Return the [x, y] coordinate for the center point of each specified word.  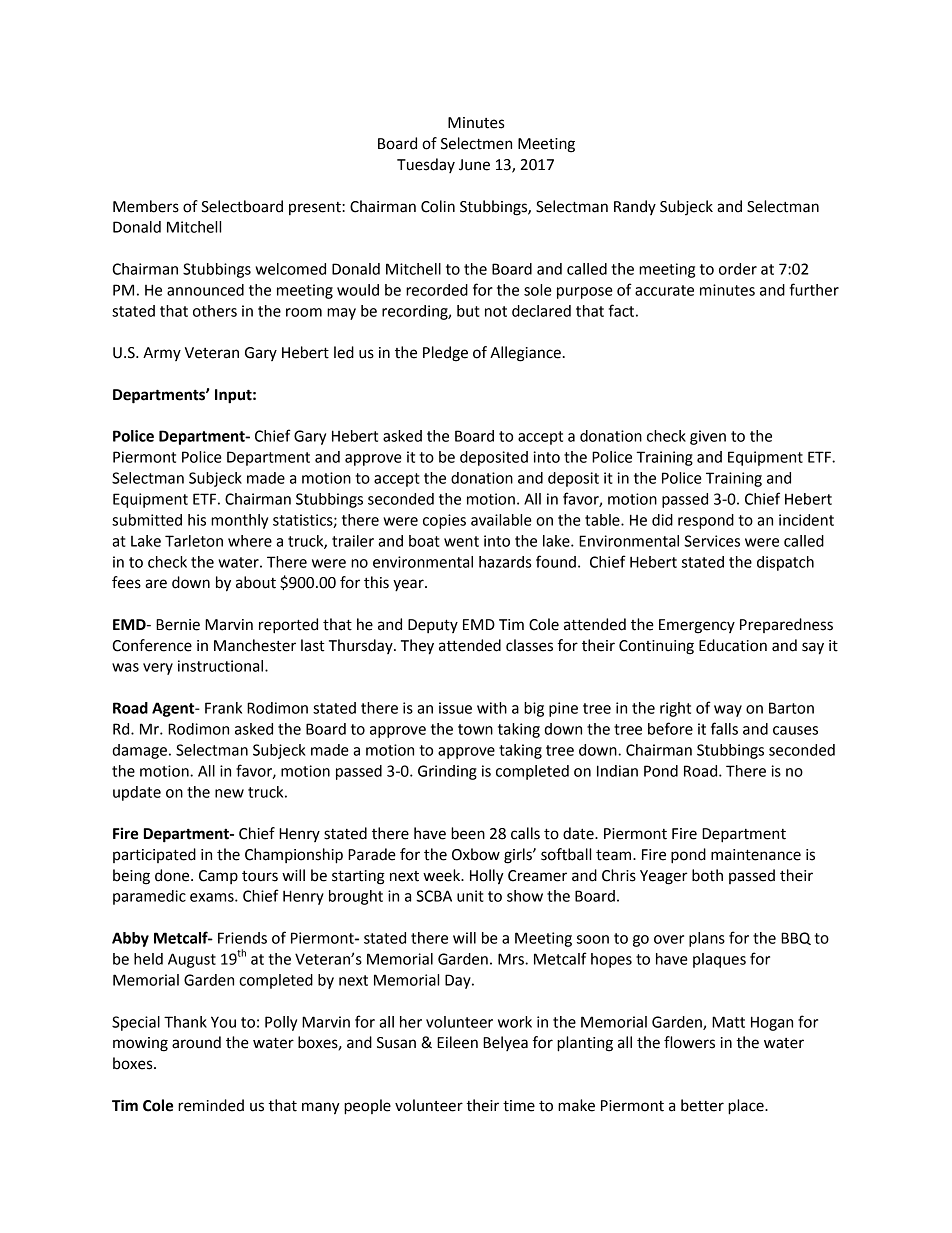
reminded [211, 1105]
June [474, 165]
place [747, 1107]
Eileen [457, 1042]
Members [146, 206]
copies [444, 521]
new [229, 793]
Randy [635, 207]
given [708, 437]
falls [724, 728]
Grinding [447, 772]
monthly [239, 521]
